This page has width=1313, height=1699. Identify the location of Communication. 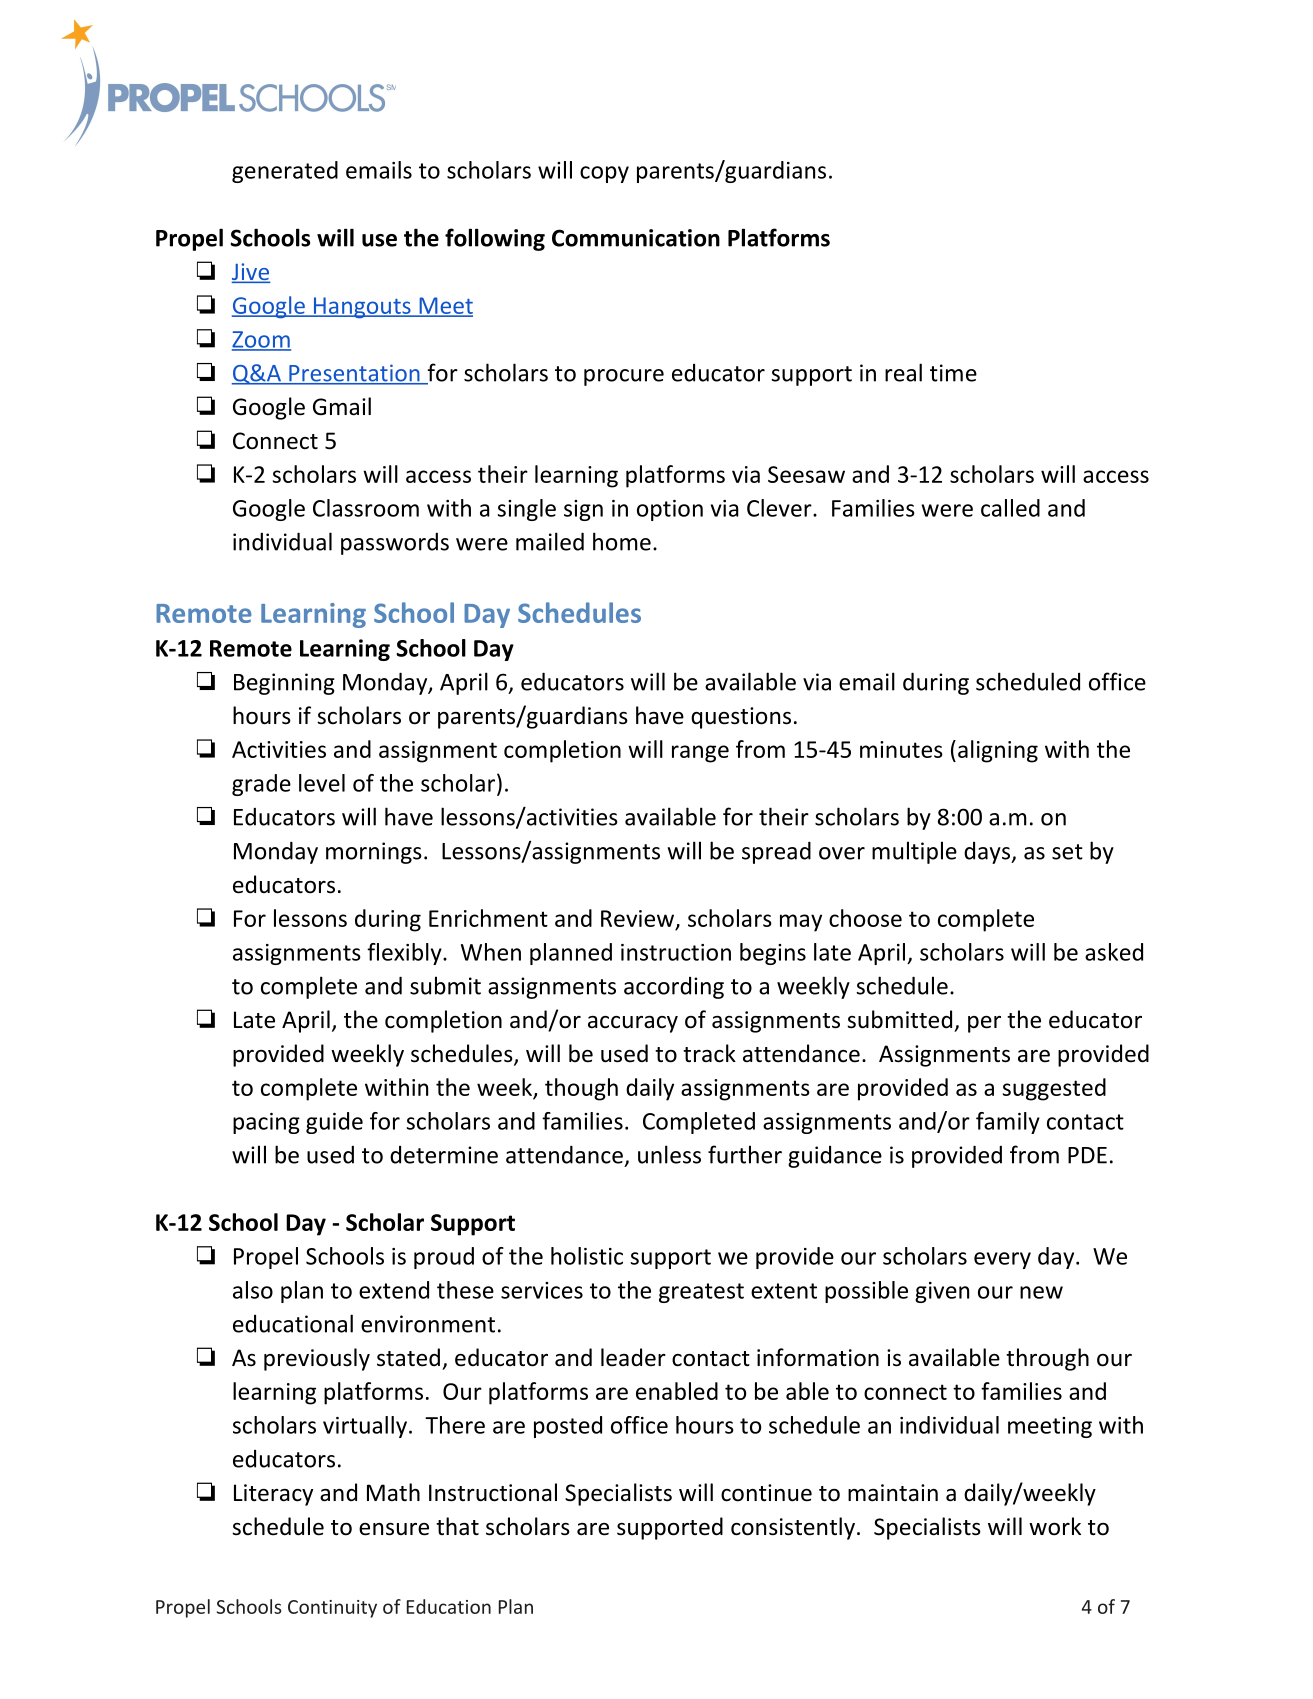
(636, 238).
